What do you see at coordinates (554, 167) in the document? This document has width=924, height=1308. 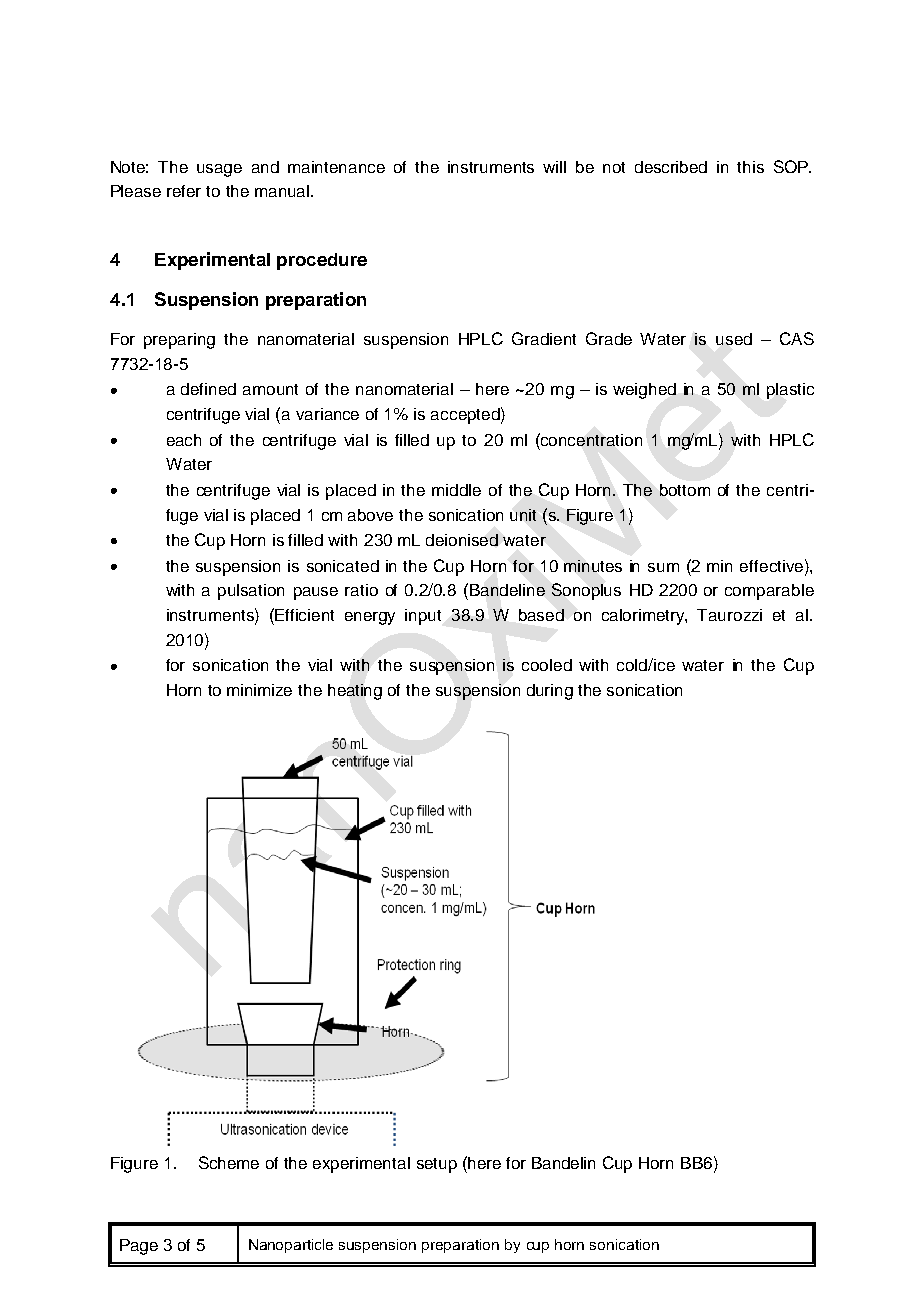 I see `will` at bounding box center [554, 167].
